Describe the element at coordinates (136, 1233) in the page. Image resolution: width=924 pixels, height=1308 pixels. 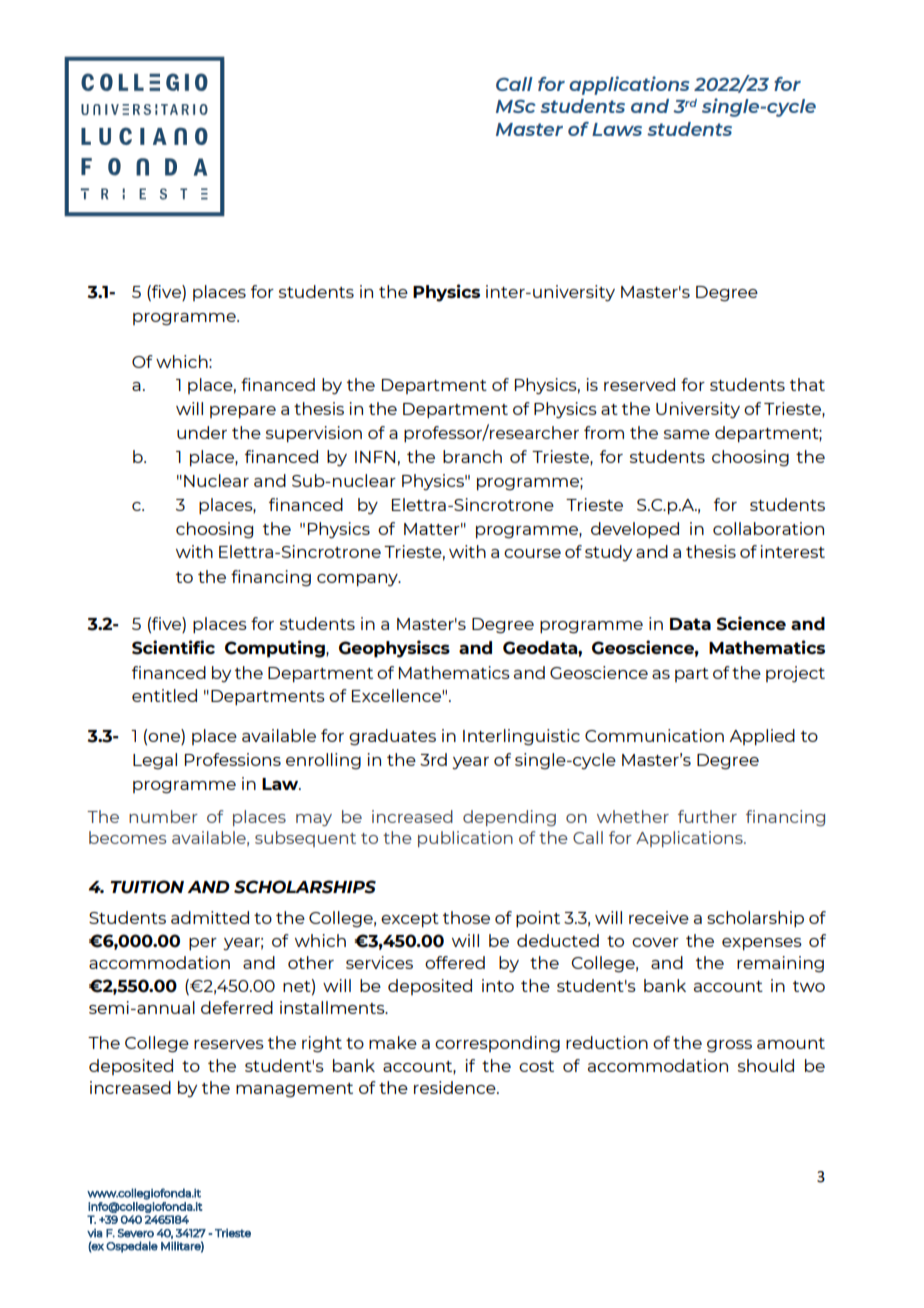
I see `Severo` at that location.
